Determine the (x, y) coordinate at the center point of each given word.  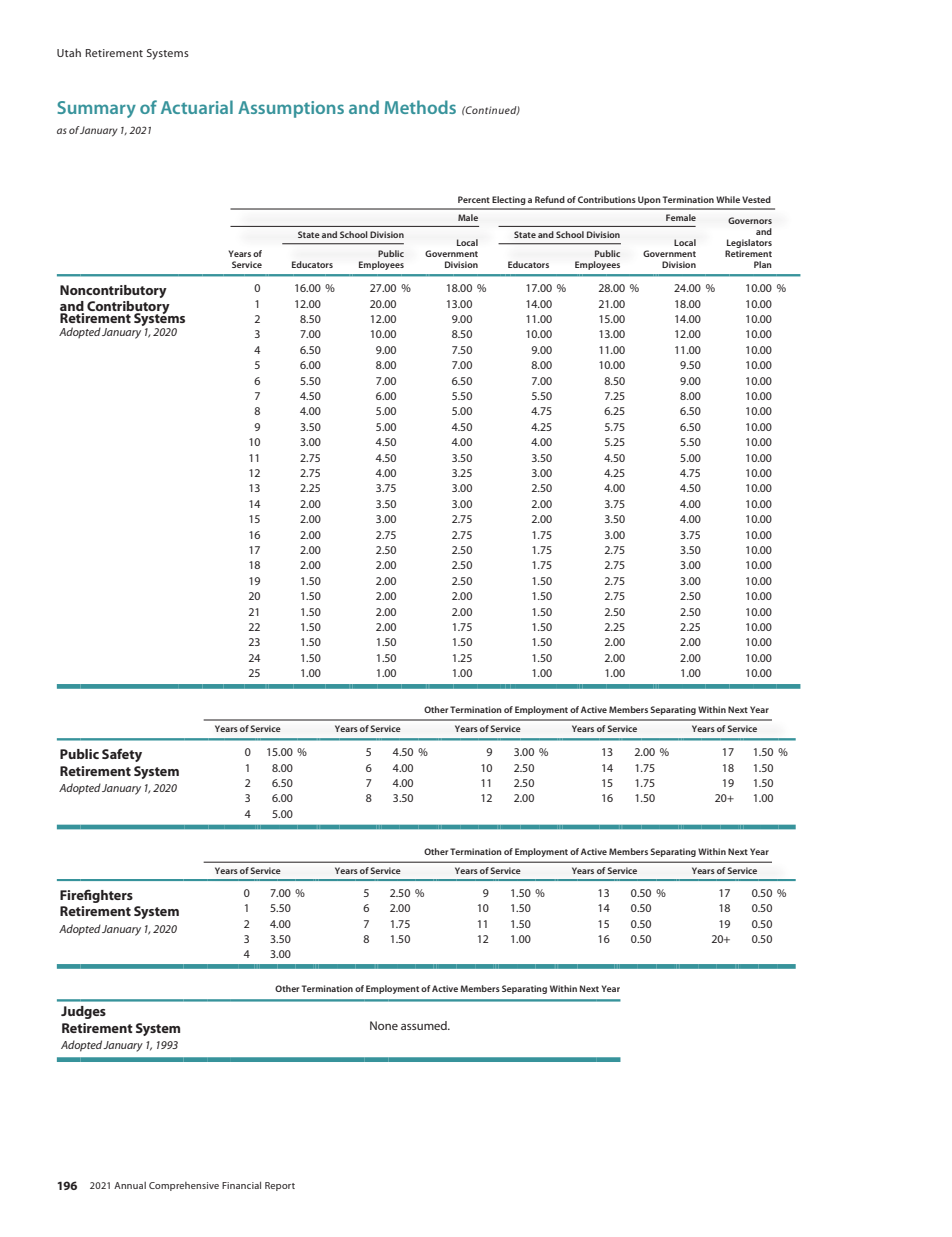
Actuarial (197, 107)
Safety (122, 755)
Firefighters (96, 896)
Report (280, 1186)
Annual (130, 1185)
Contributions (607, 199)
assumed (425, 1025)
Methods (420, 107)
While (728, 199)
